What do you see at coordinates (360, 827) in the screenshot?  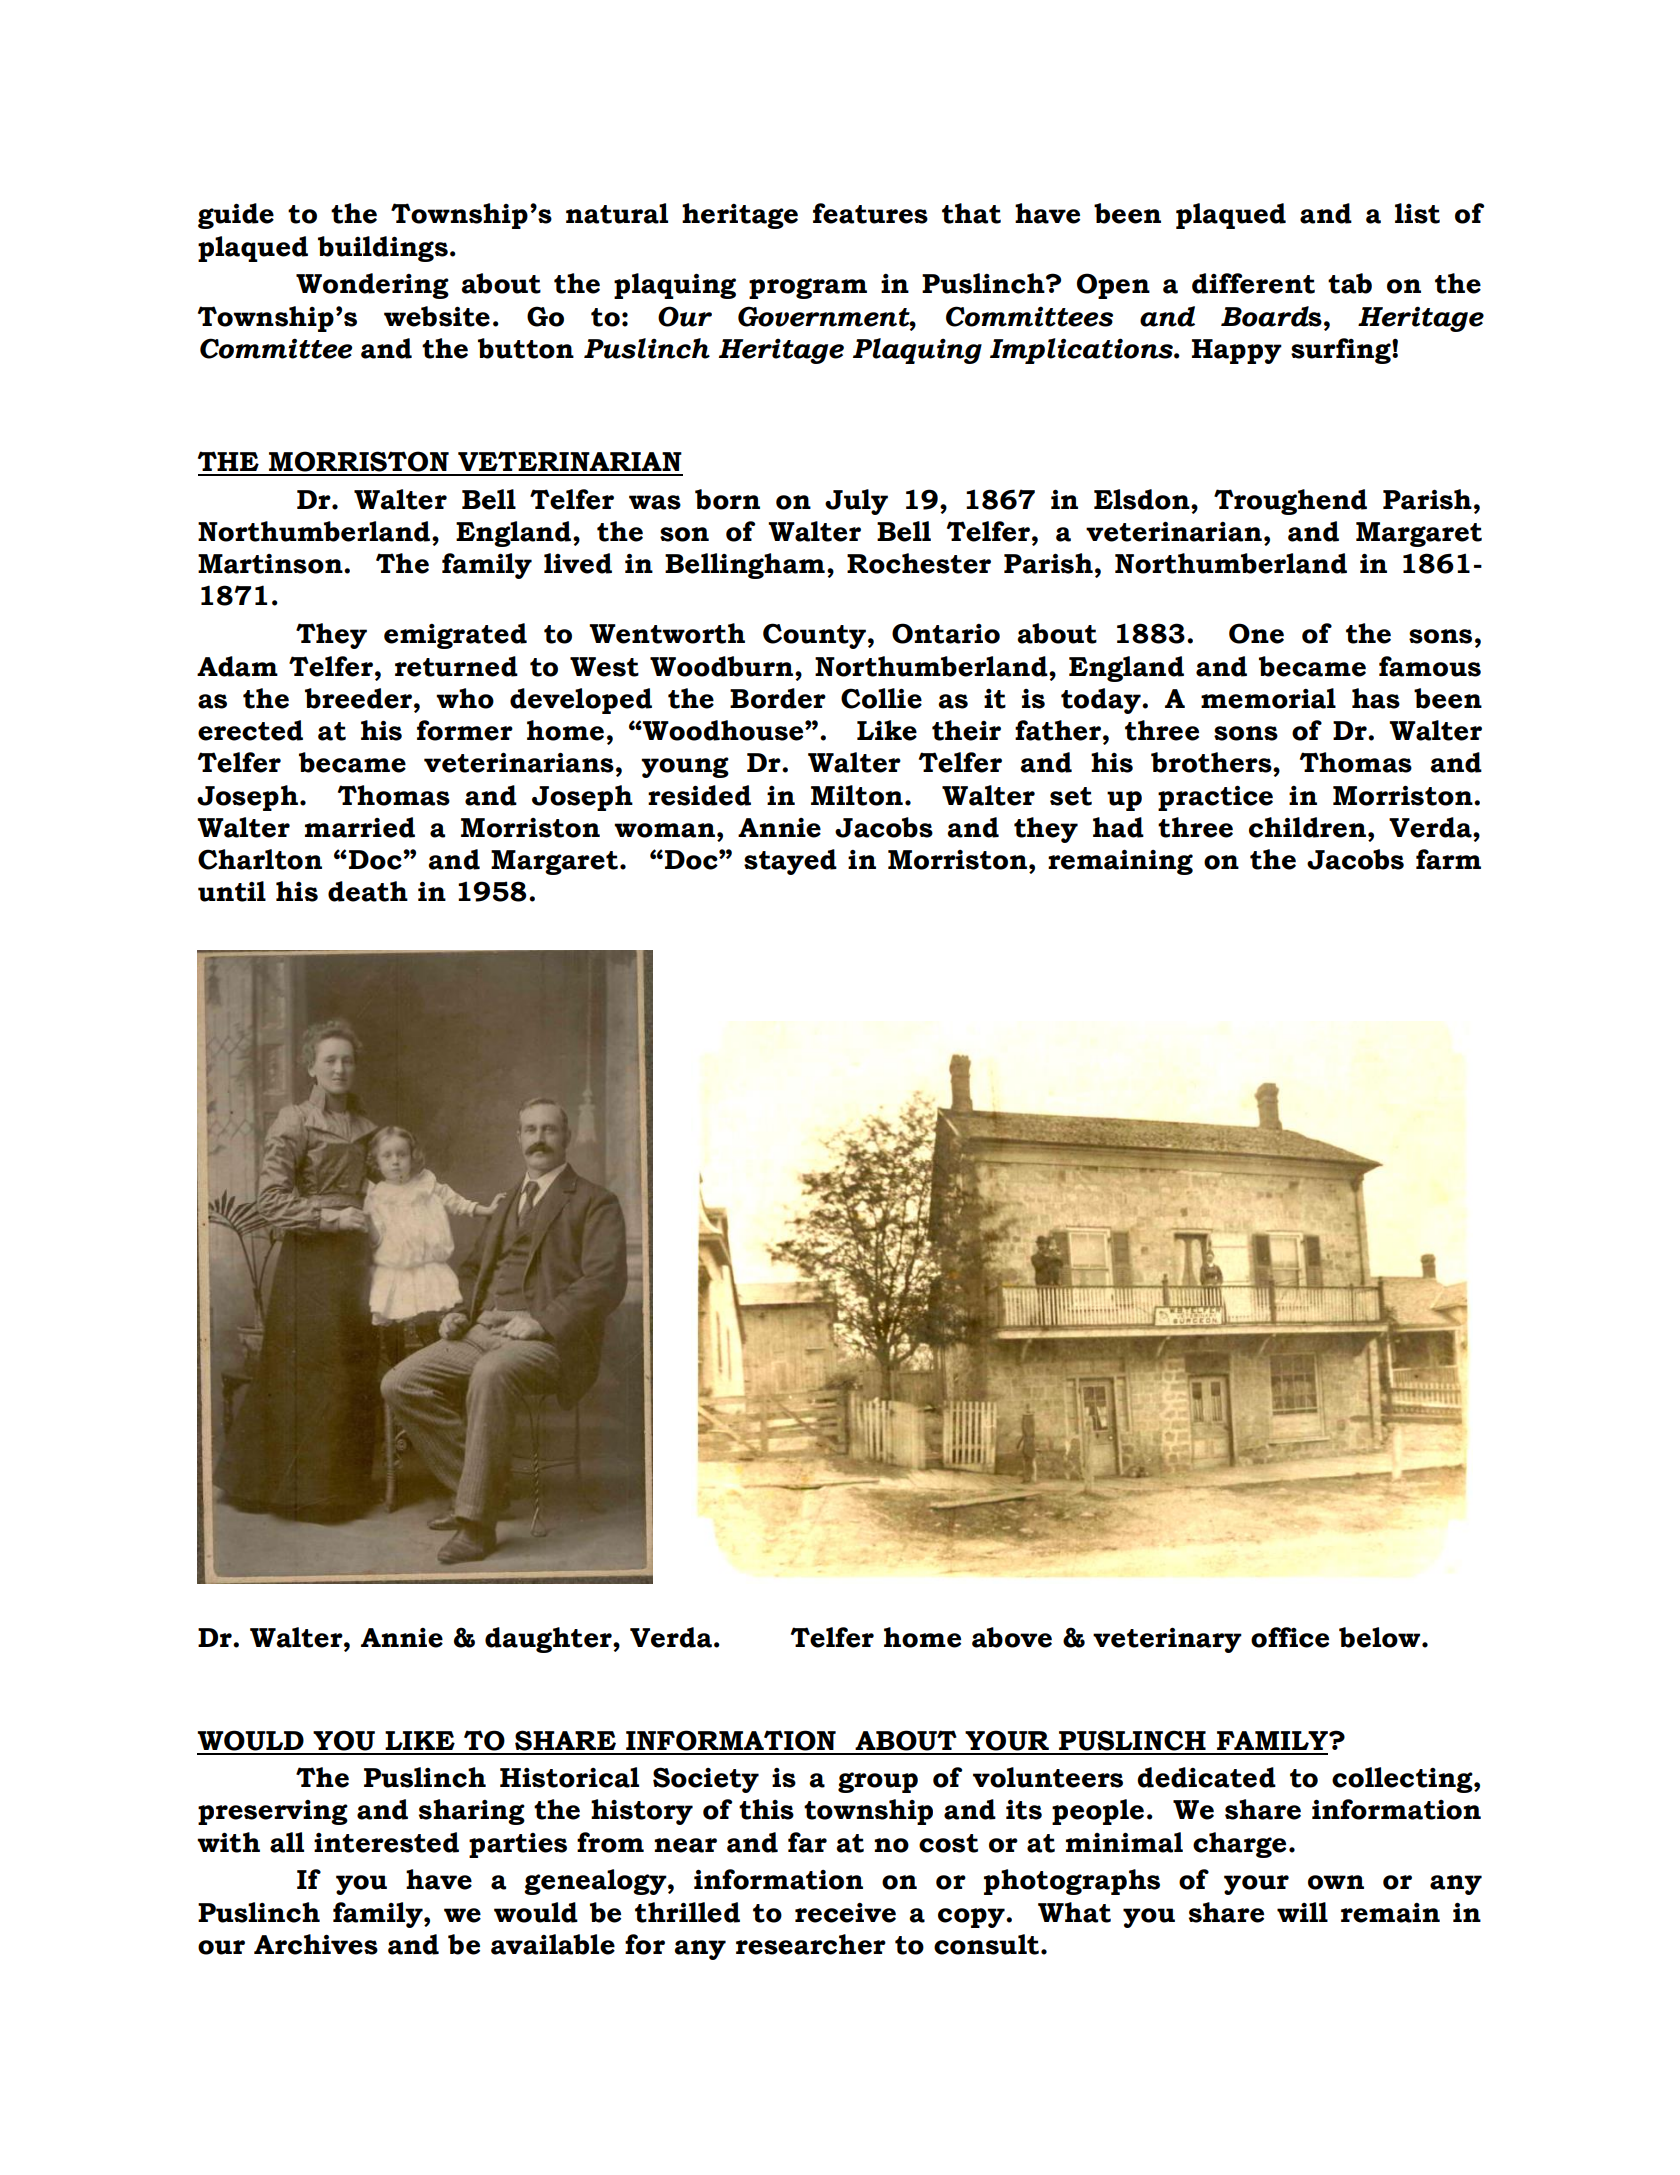 I see `married` at bounding box center [360, 827].
